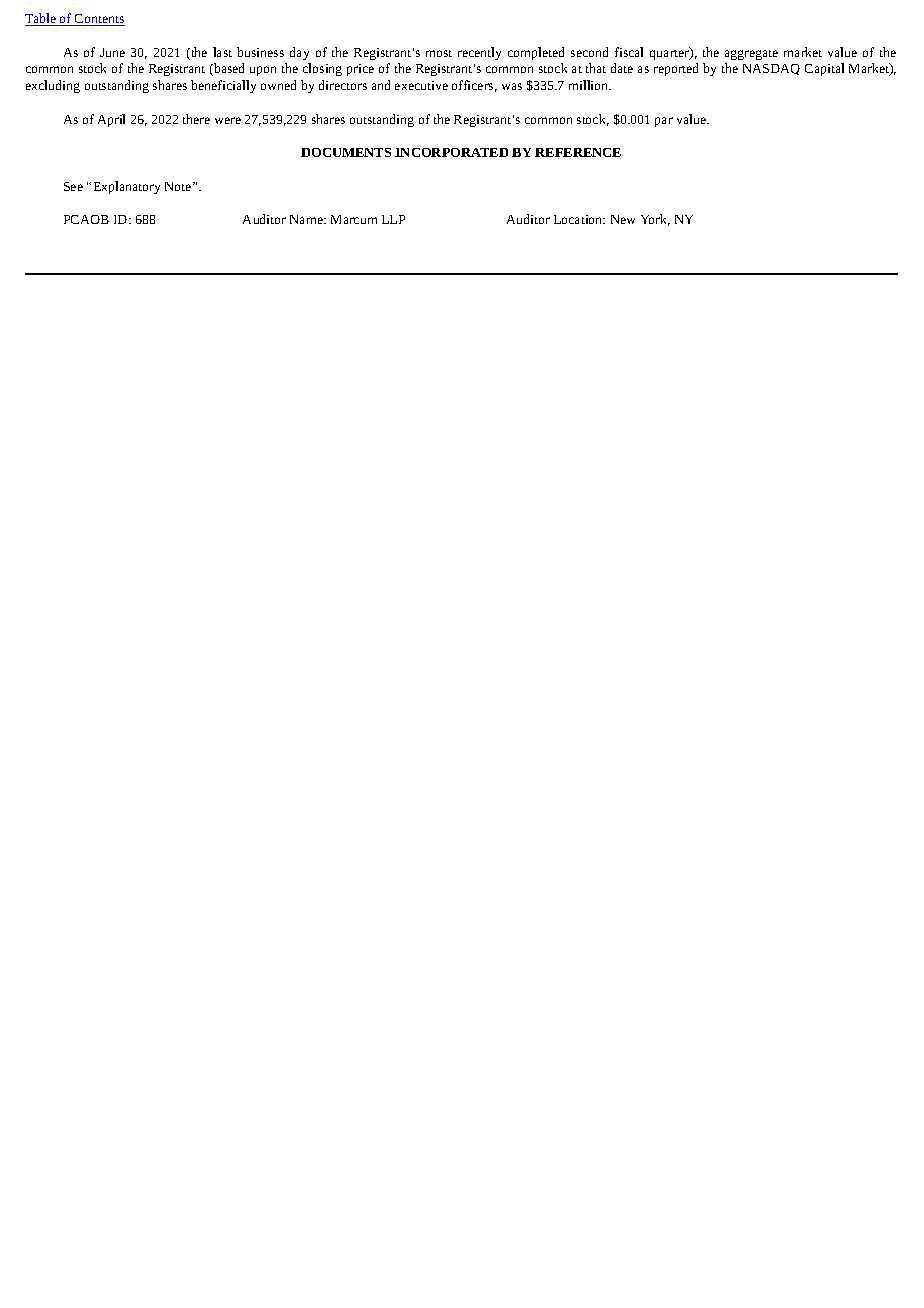 The image size is (924, 1308). I want to click on April, so click(111, 120).
